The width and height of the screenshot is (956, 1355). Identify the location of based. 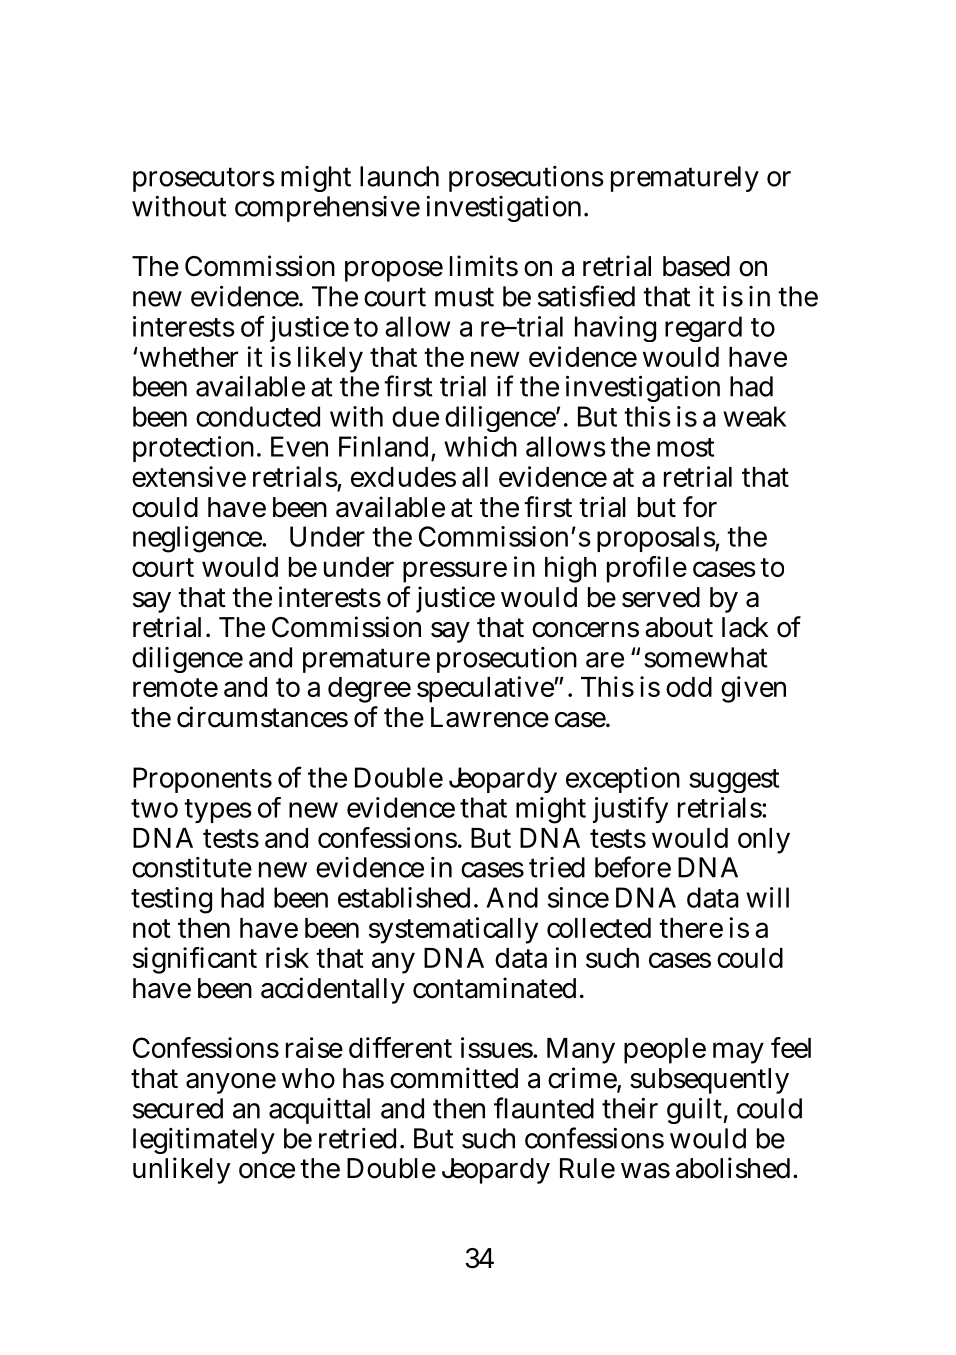
(696, 266).
